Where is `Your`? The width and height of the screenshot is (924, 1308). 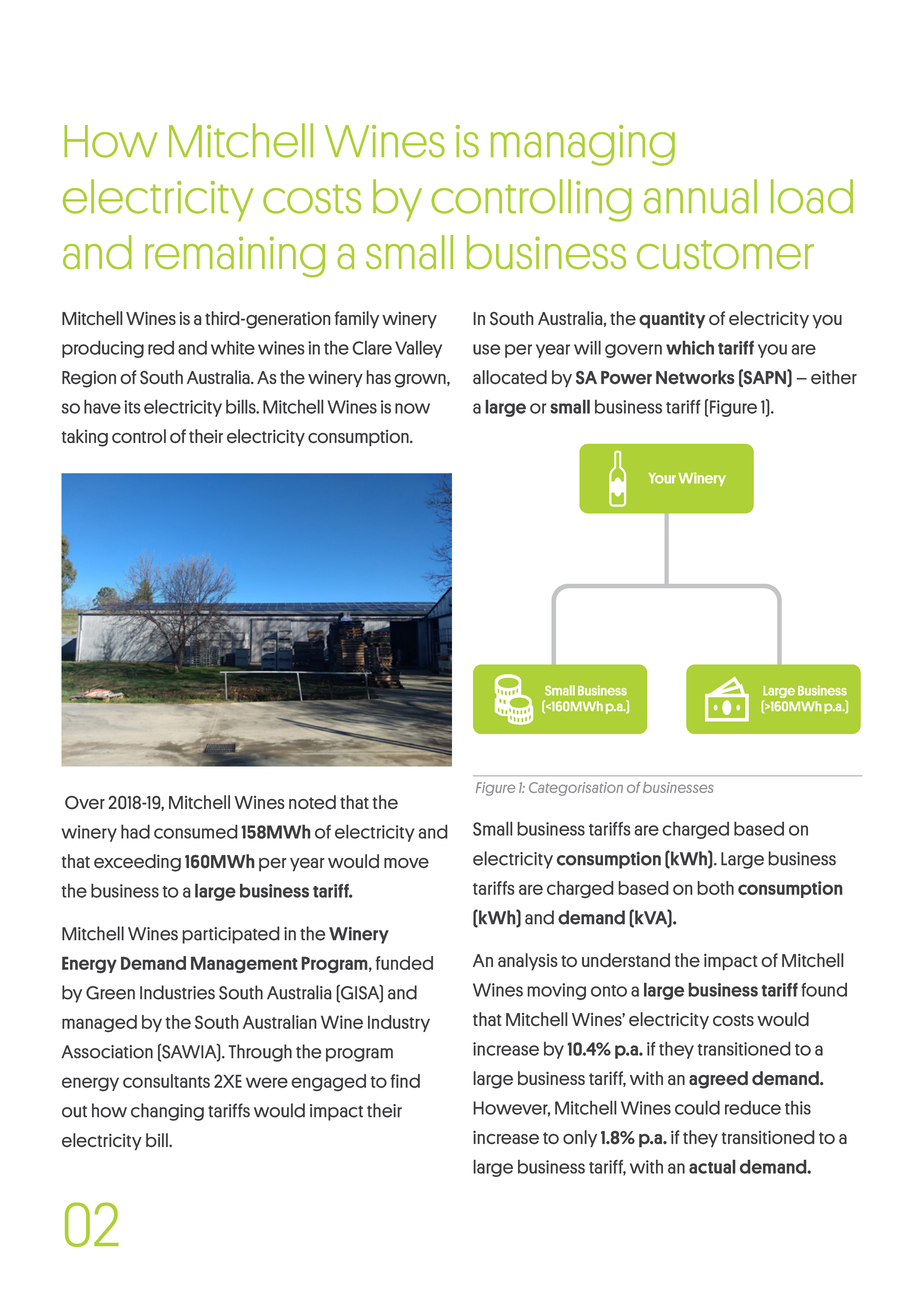
Your is located at coordinates (662, 478).
